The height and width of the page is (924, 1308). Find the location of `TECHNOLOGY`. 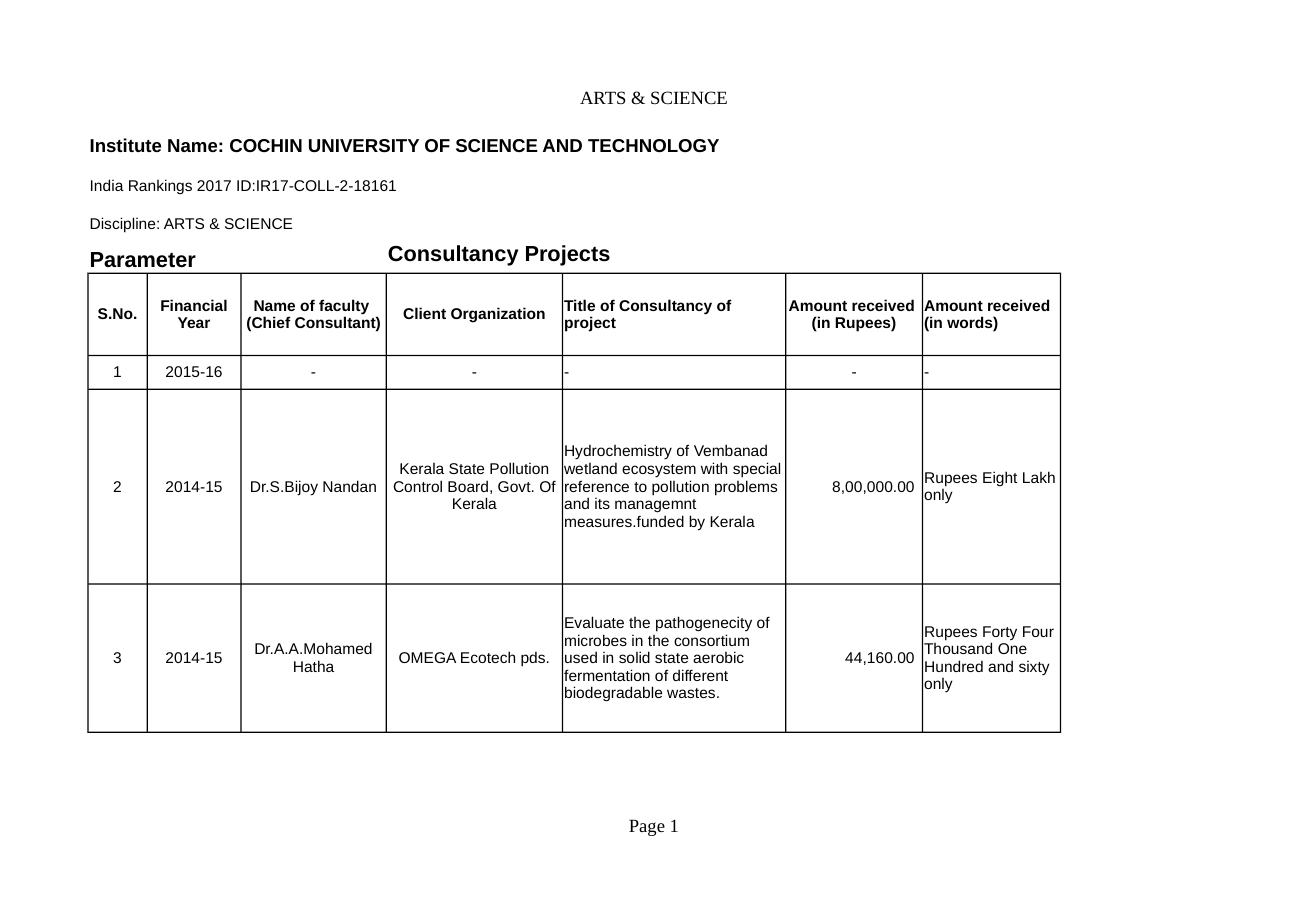

TECHNOLOGY is located at coordinates (653, 145).
